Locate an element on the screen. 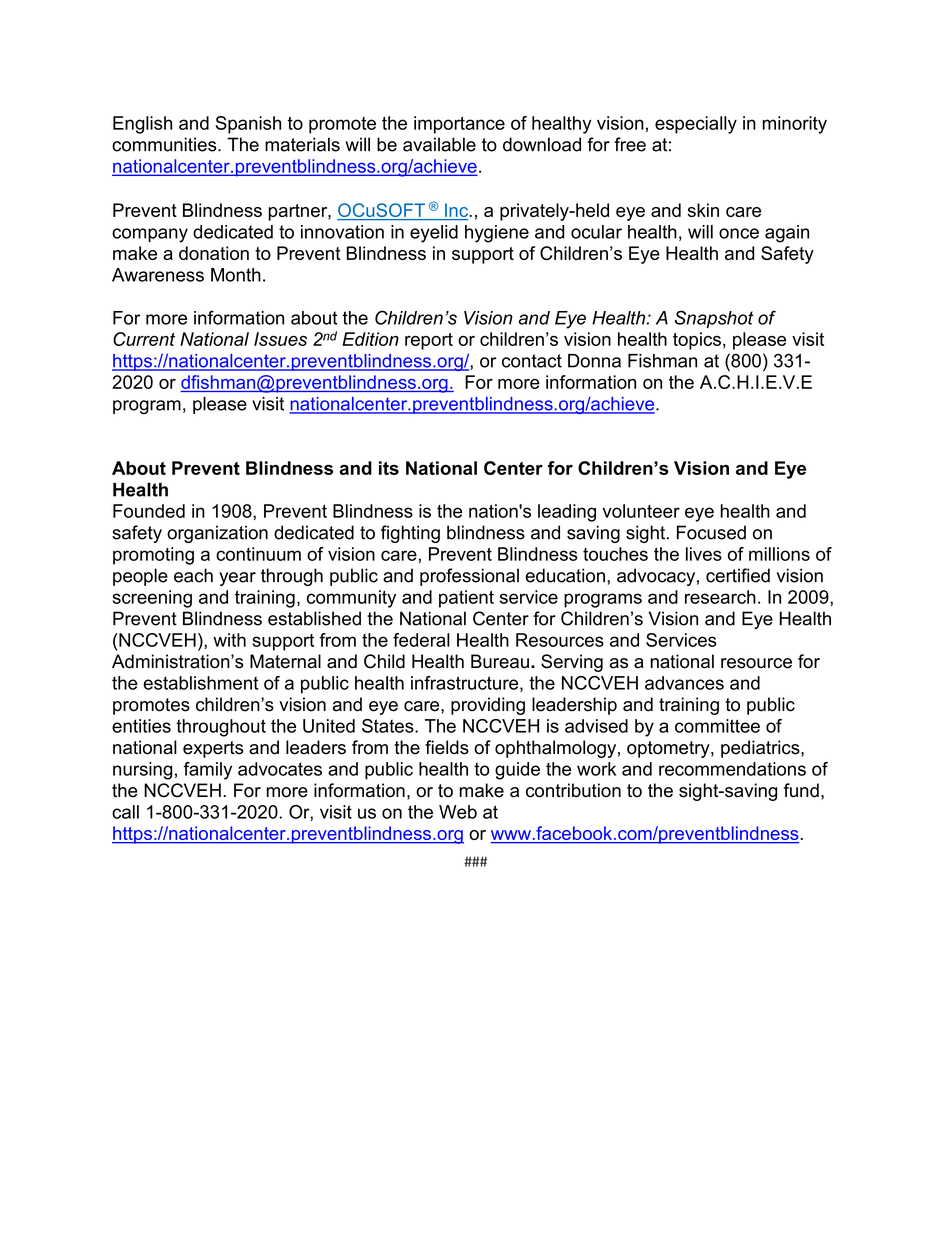  available is located at coordinates (439, 144).
